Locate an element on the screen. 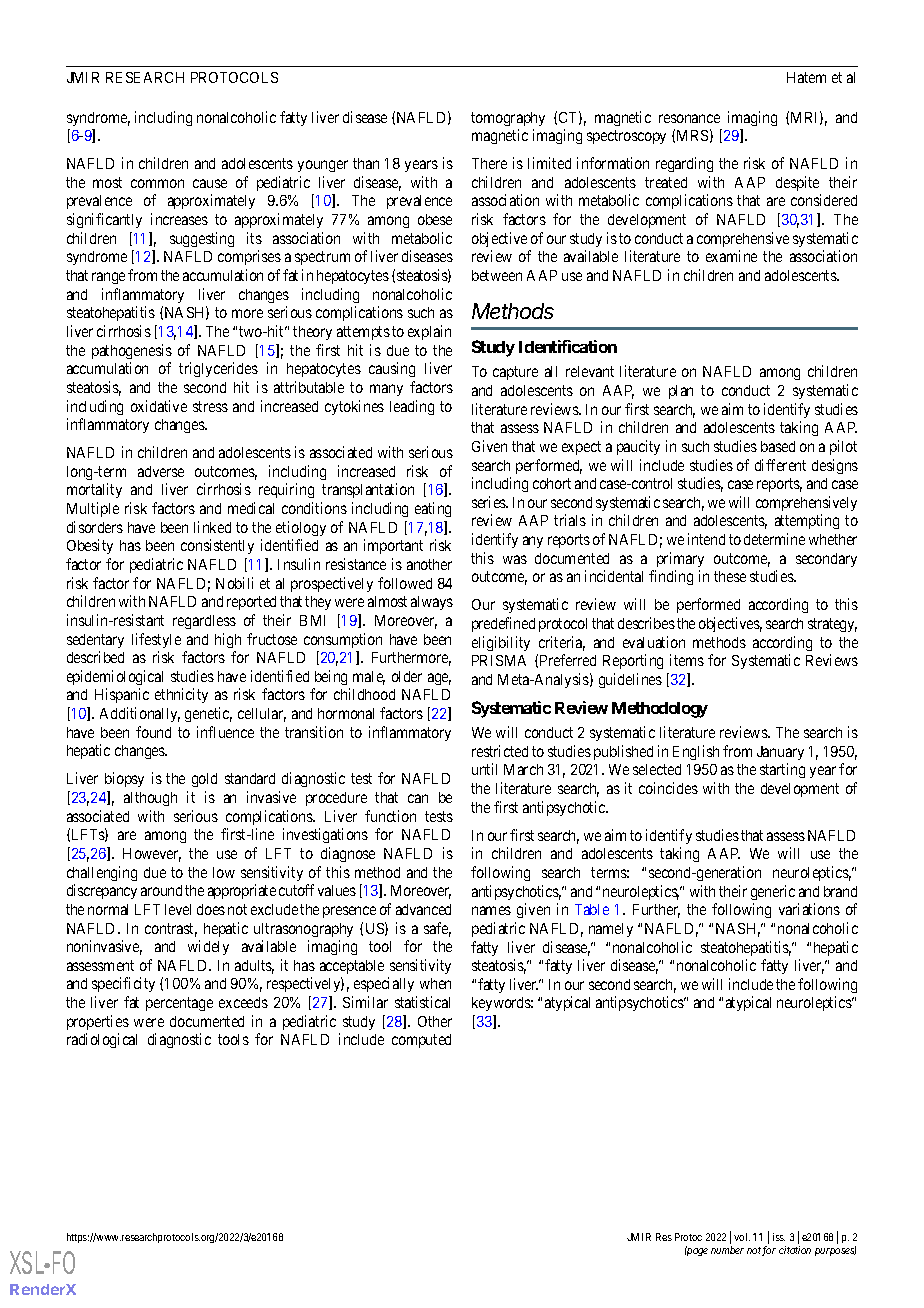  PRISMA is located at coordinates (499, 660).
